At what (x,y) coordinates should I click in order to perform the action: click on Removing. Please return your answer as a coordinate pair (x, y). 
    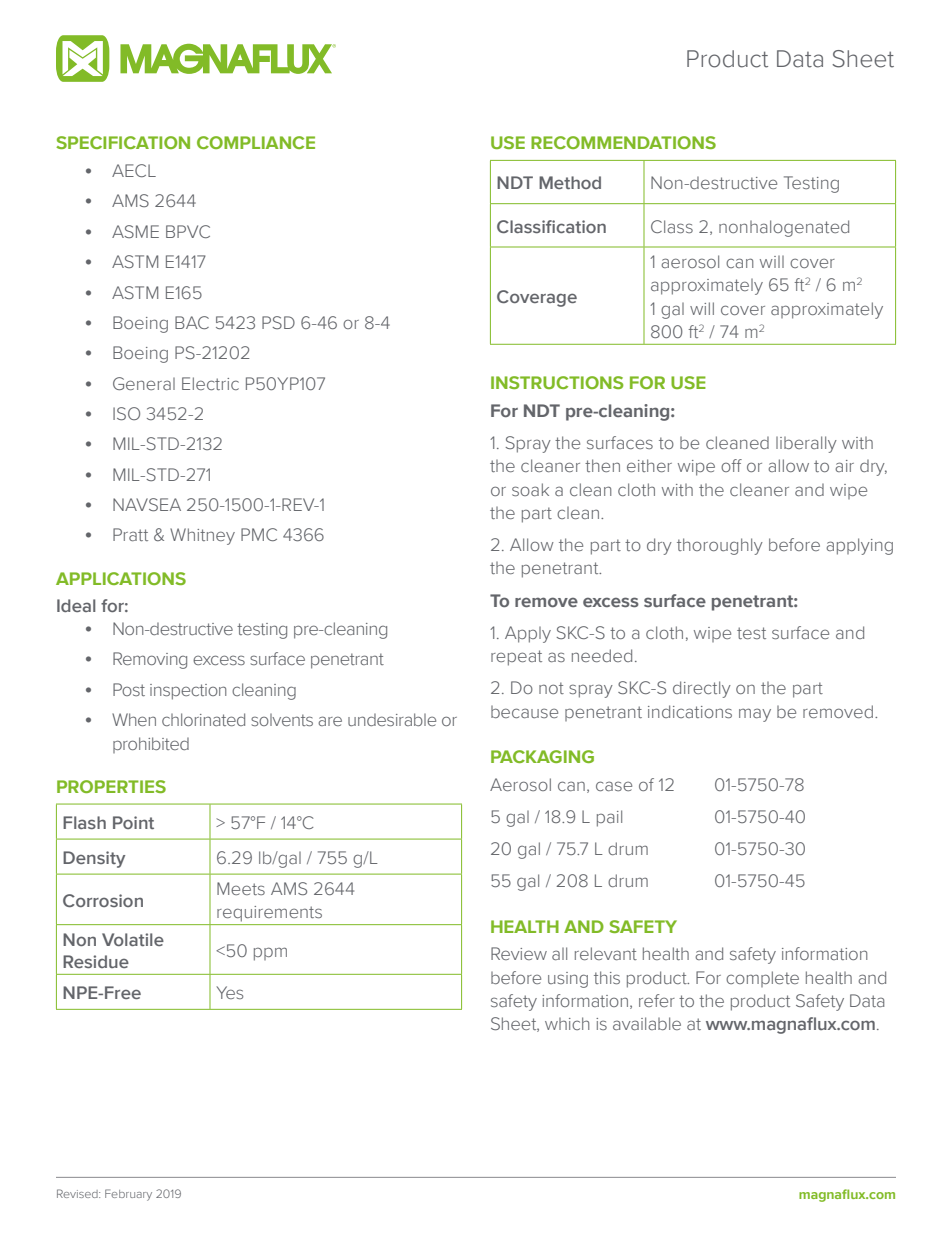
    Looking at the image, I should click on (150, 660).
